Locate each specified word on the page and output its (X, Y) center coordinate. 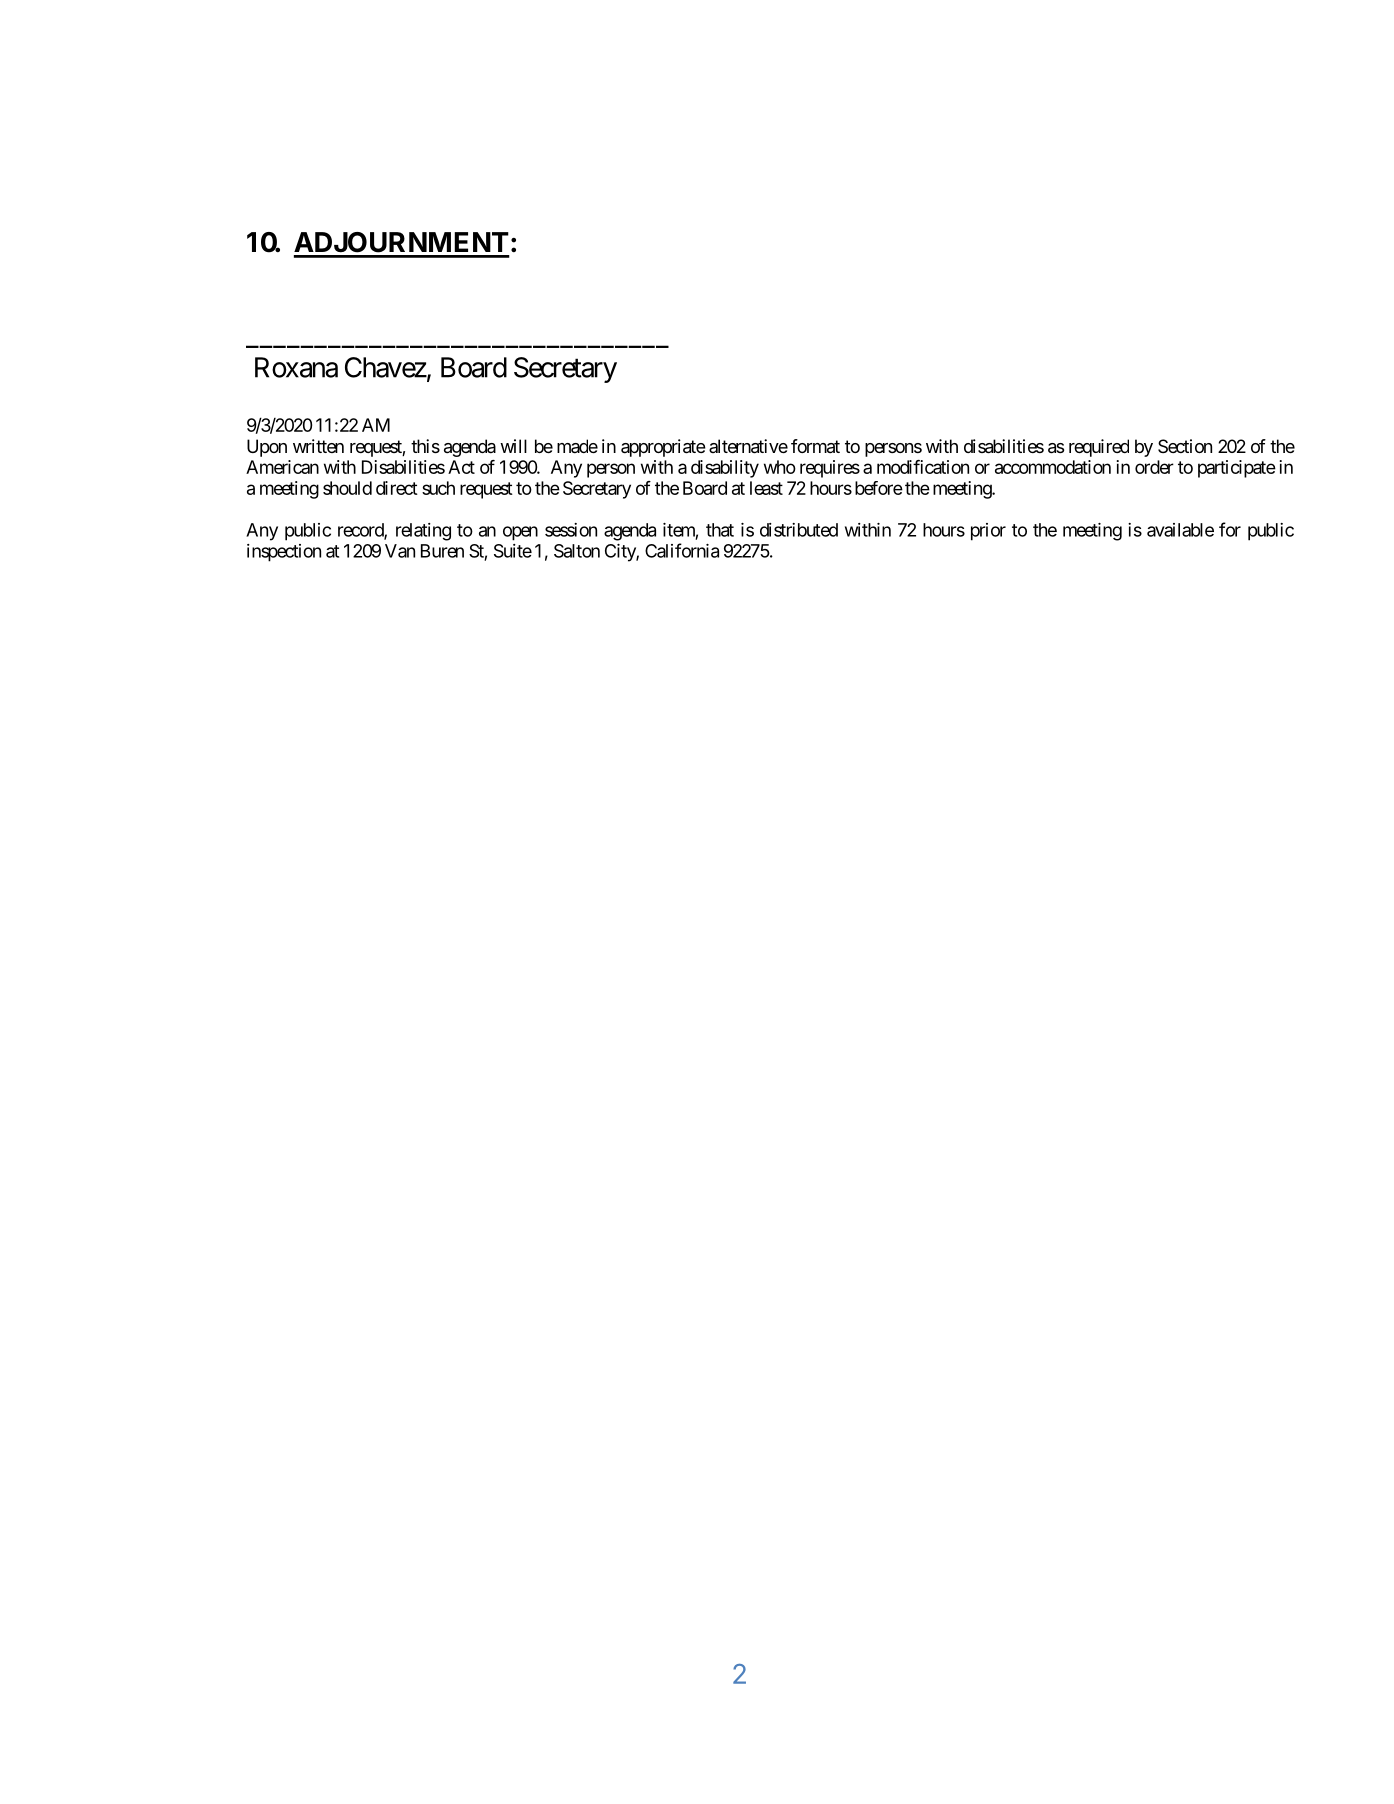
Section (1185, 446)
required (1099, 448)
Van (400, 551)
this (425, 446)
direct (397, 488)
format (815, 446)
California (682, 550)
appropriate (663, 448)
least (766, 488)
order (1154, 467)
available (1180, 530)
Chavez (386, 367)
